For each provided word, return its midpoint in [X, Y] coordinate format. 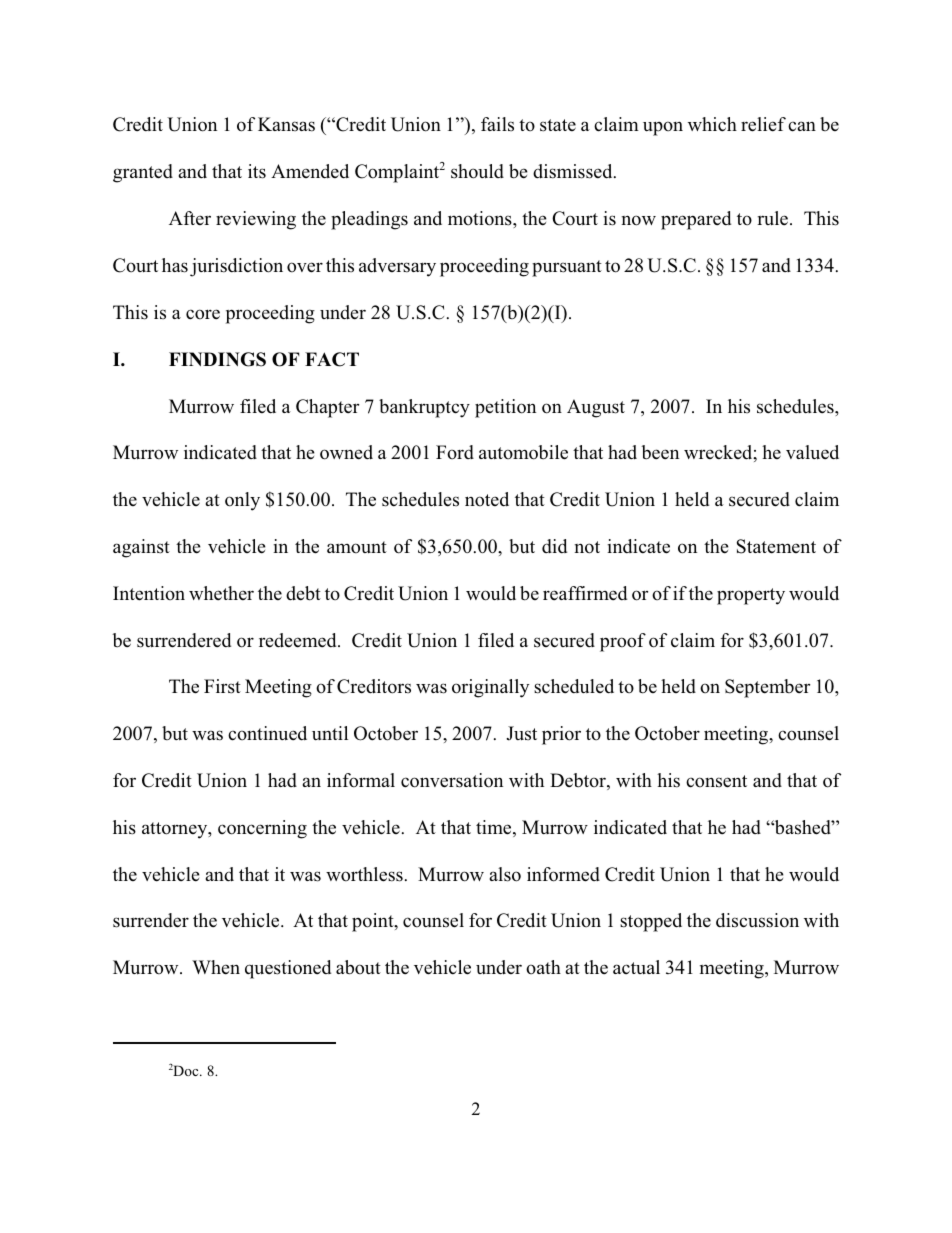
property [751, 596]
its [257, 171]
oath [543, 967]
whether [221, 593]
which [712, 124]
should [477, 171]
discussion [757, 920]
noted [487, 499]
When [216, 967]
